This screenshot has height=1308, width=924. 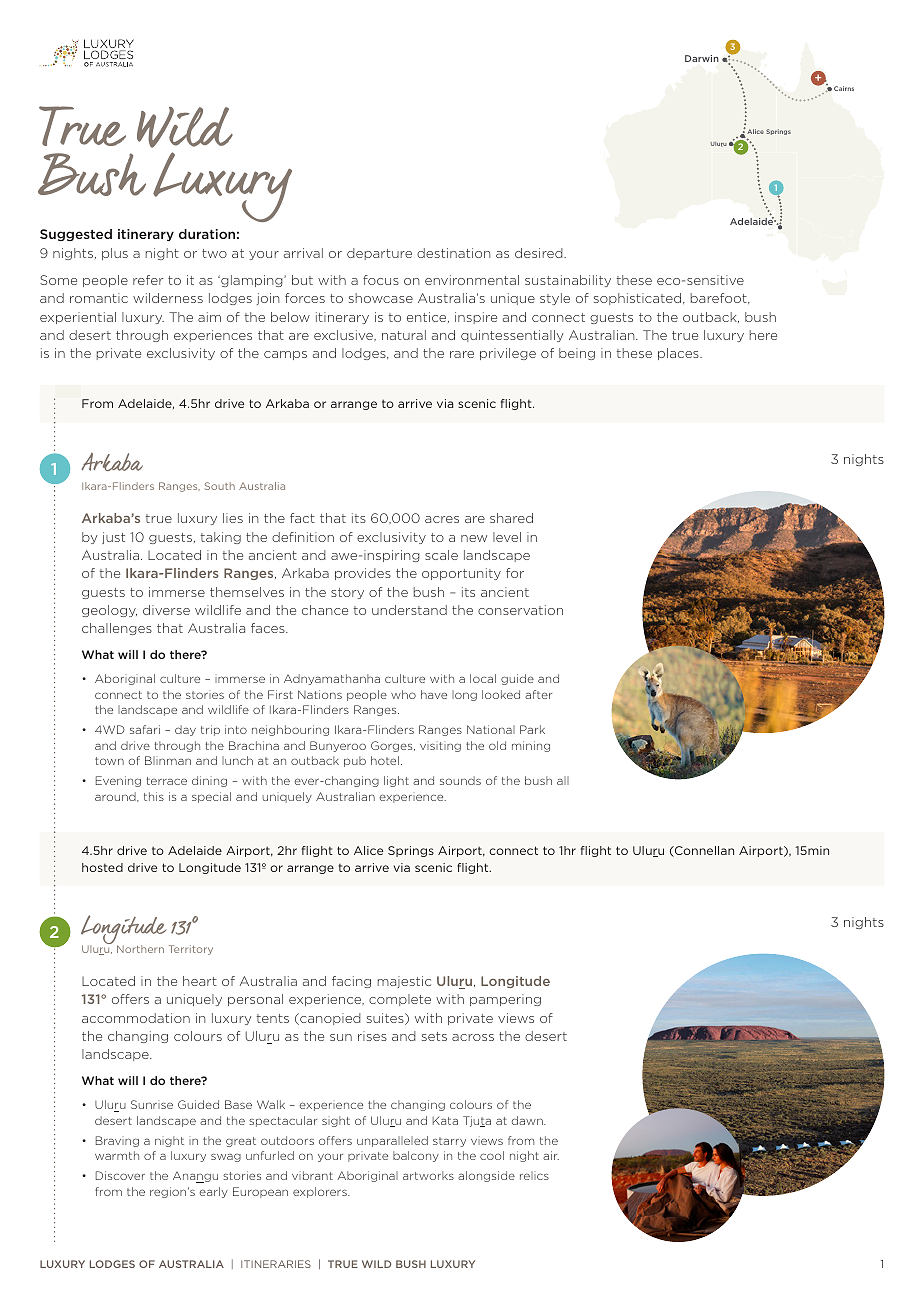 I want to click on places, so click(x=679, y=354).
